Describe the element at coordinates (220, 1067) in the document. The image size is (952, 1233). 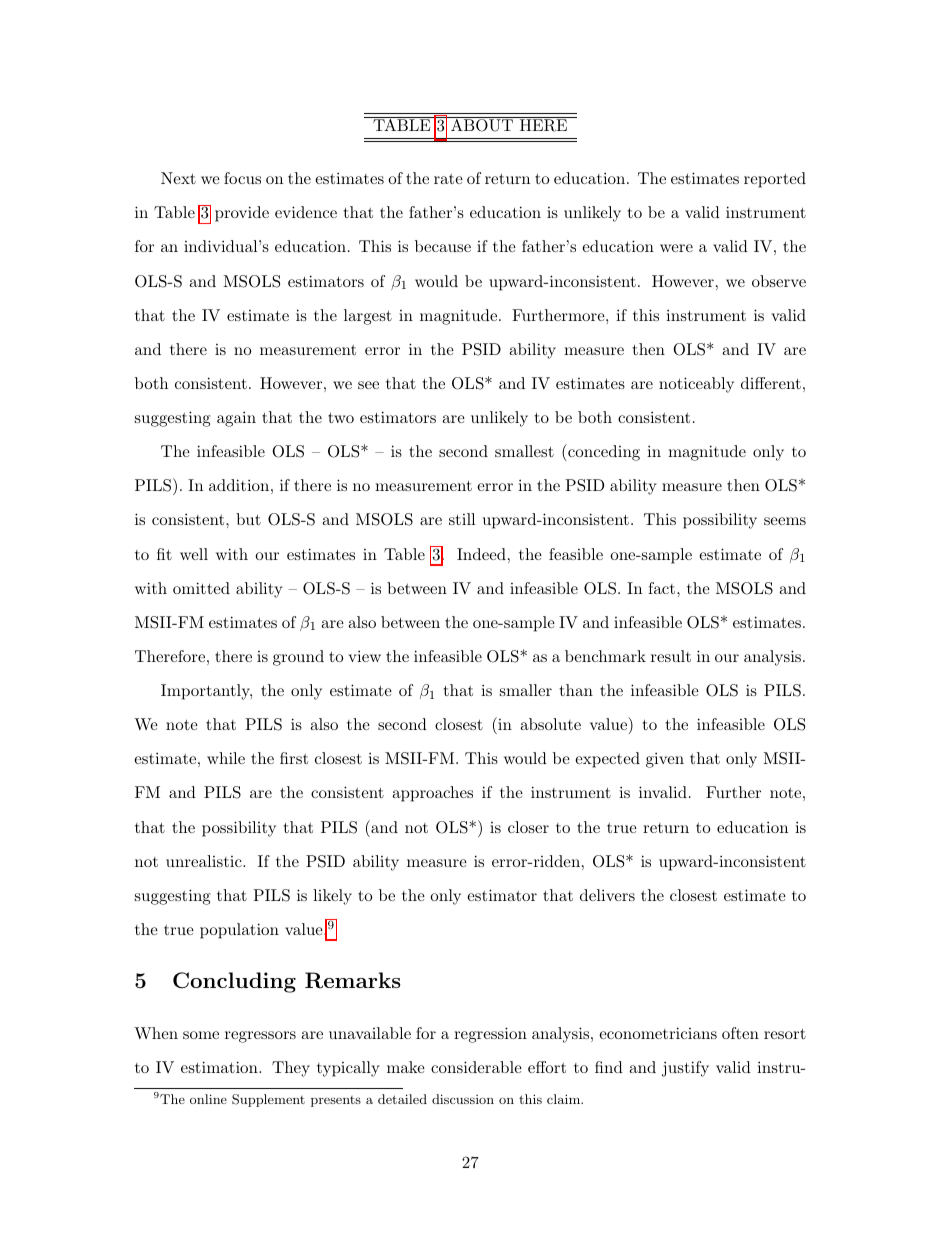
I see `estimation` at that location.
